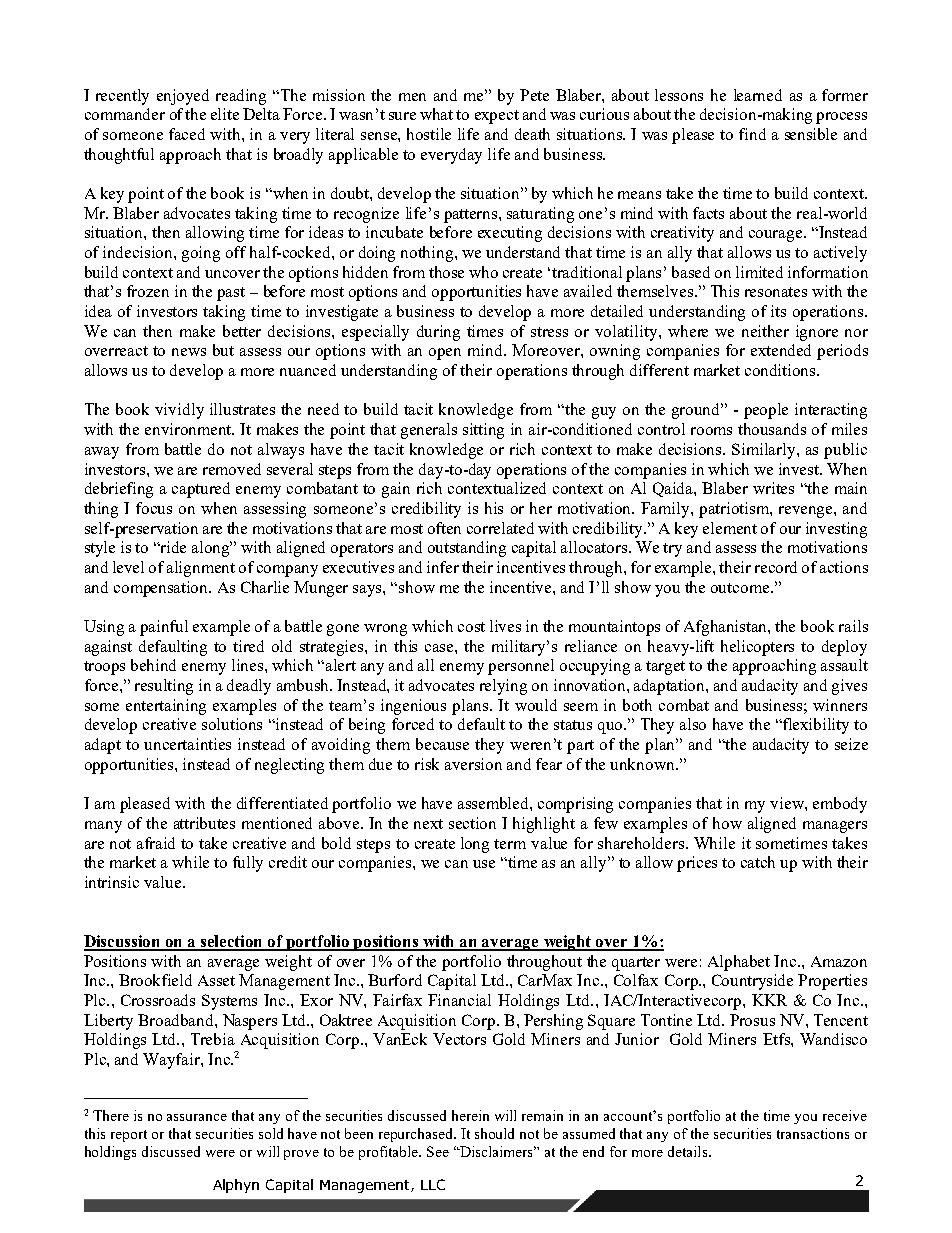 The width and height of the image is (952, 1233). What do you see at coordinates (758, 862) in the image?
I see `catch` at bounding box center [758, 862].
